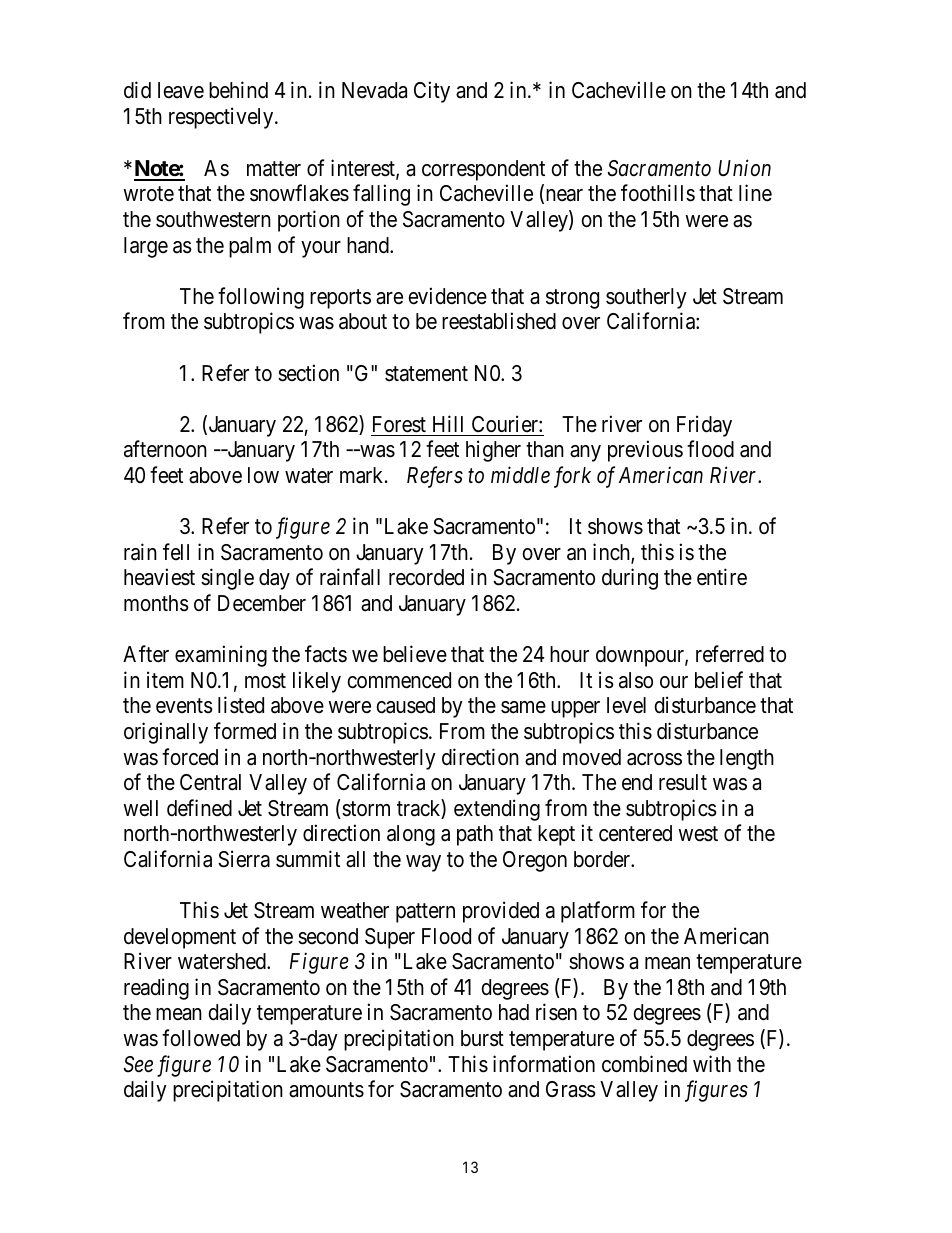  What do you see at coordinates (712, 1063) in the document?
I see `with` at bounding box center [712, 1063].
